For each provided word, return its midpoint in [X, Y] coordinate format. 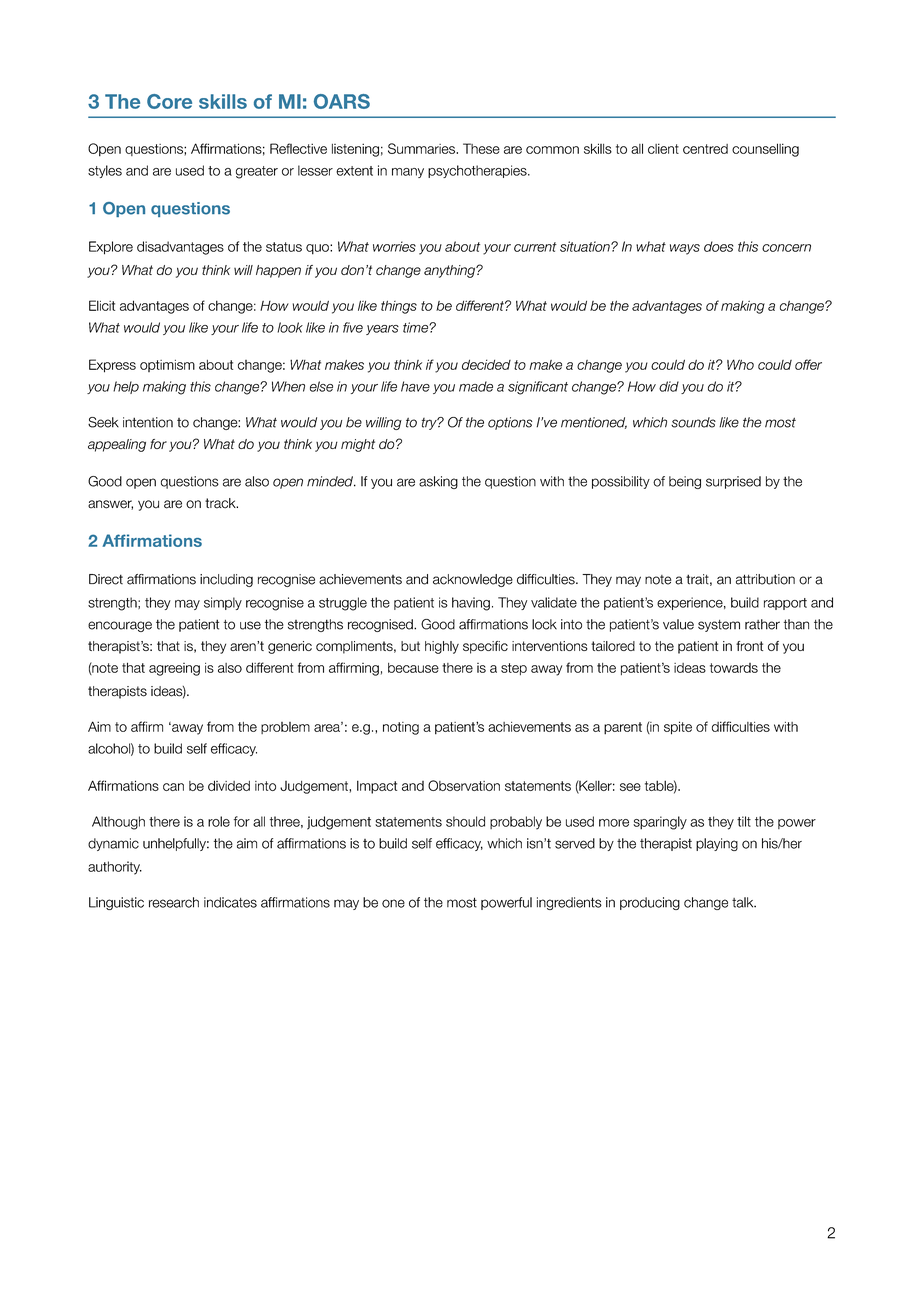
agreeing [174, 669]
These [481, 148]
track [221, 503]
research [174, 902]
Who [740, 364]
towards [734, 668]
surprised [733, 482]
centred [705, 149]
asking [438, 482]
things [399, 307]
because [413, 668]
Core [169, 101]
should [465, 821]
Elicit [102, 305]
